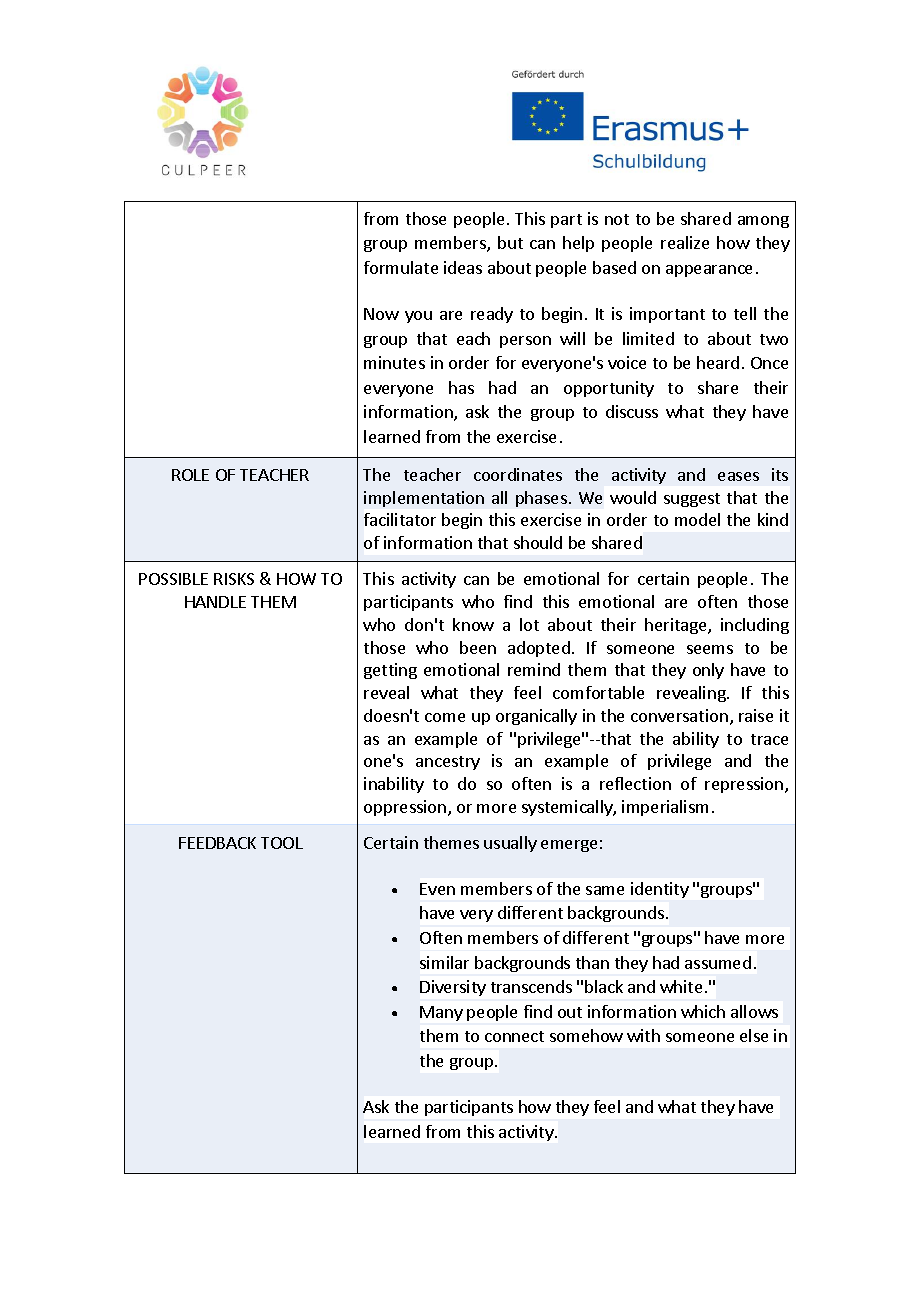 The height and width of the screenshot is (1308, 924). What do you see at coordinates (665, 808) in the screenshot?
I see `imperialism` at bounding box center [665, 808].
